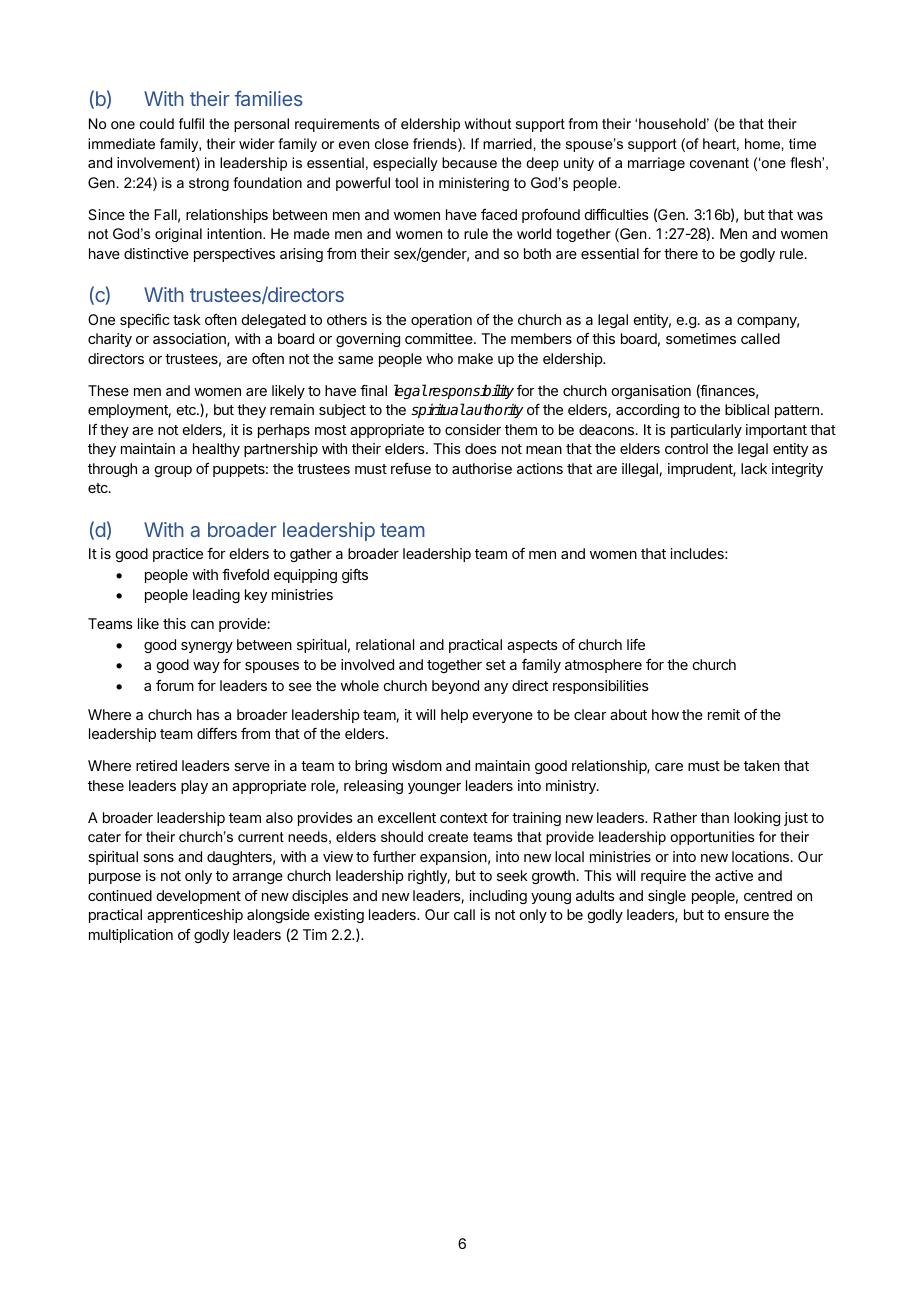  What do you see at coordinates (178, 555) in the screenshot?
I see `practice` at bounding box center [178, 555].
